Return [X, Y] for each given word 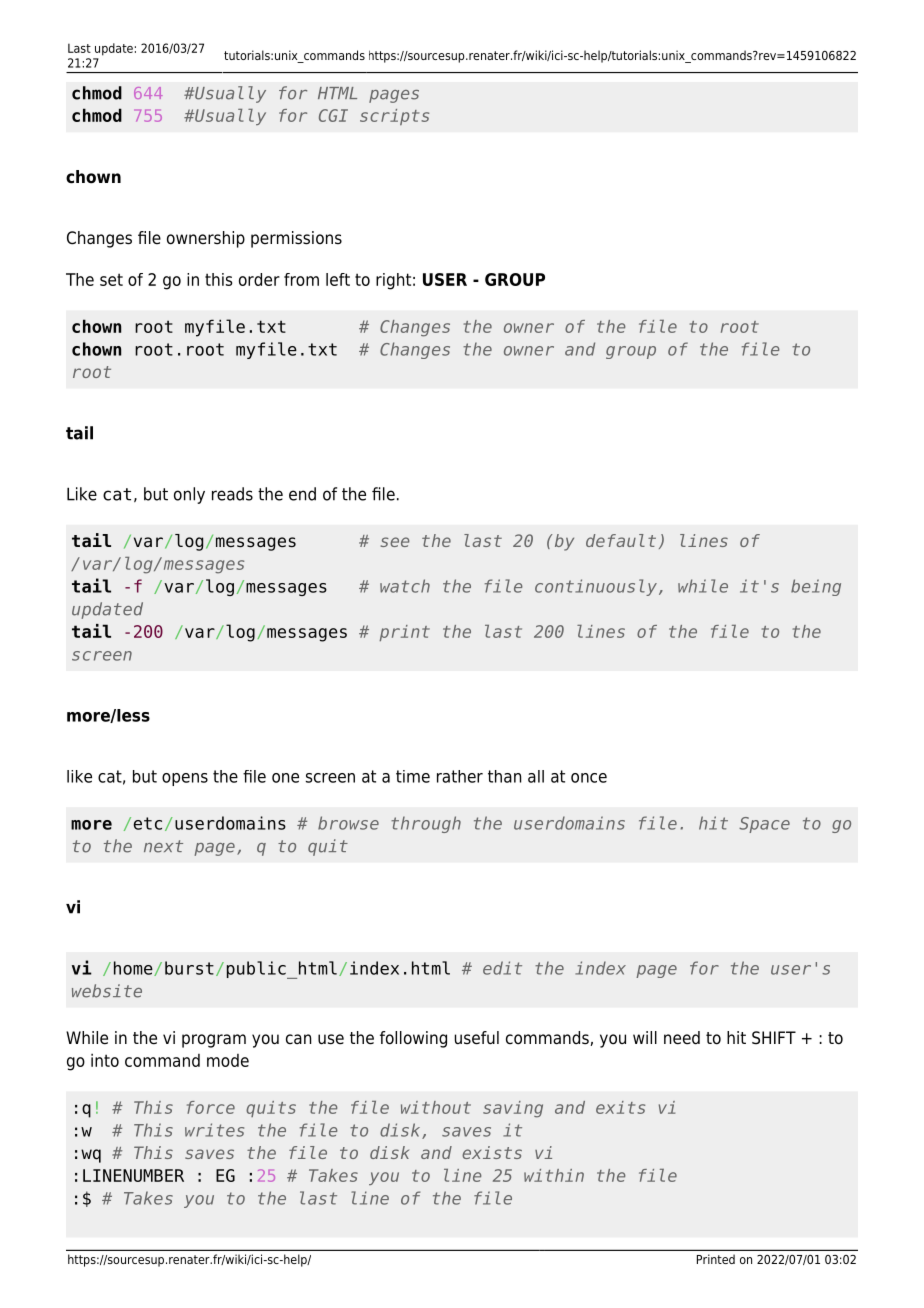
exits [620, 1107]
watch [405, 586]
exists [492, 1152]
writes [214, 1130]
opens [185, 779]
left [338, 279]
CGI [333, 115]
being [816, 587]
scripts [394, 117]
